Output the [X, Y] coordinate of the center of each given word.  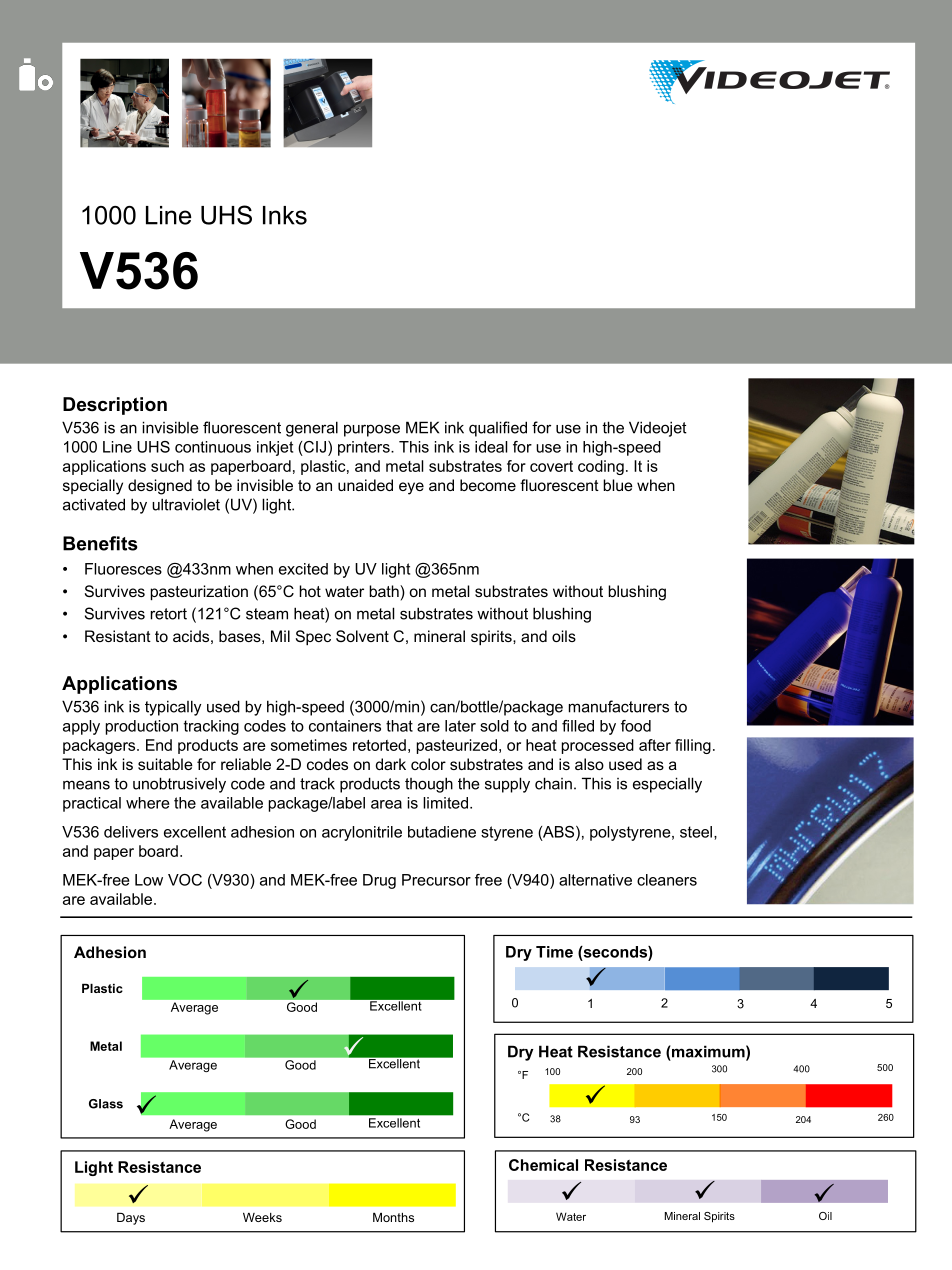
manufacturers [619, 706]
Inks [285, 215]
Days [131, 1219]
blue [618, 485]
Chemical [543, 1165]
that [399, 726]
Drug [379, 881]
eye [411, 488]
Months [393, 1217]
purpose [372, 430]
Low [149, 880]
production [142, 727]
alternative [595, 880]
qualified [498, 429]
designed [160, 487]
